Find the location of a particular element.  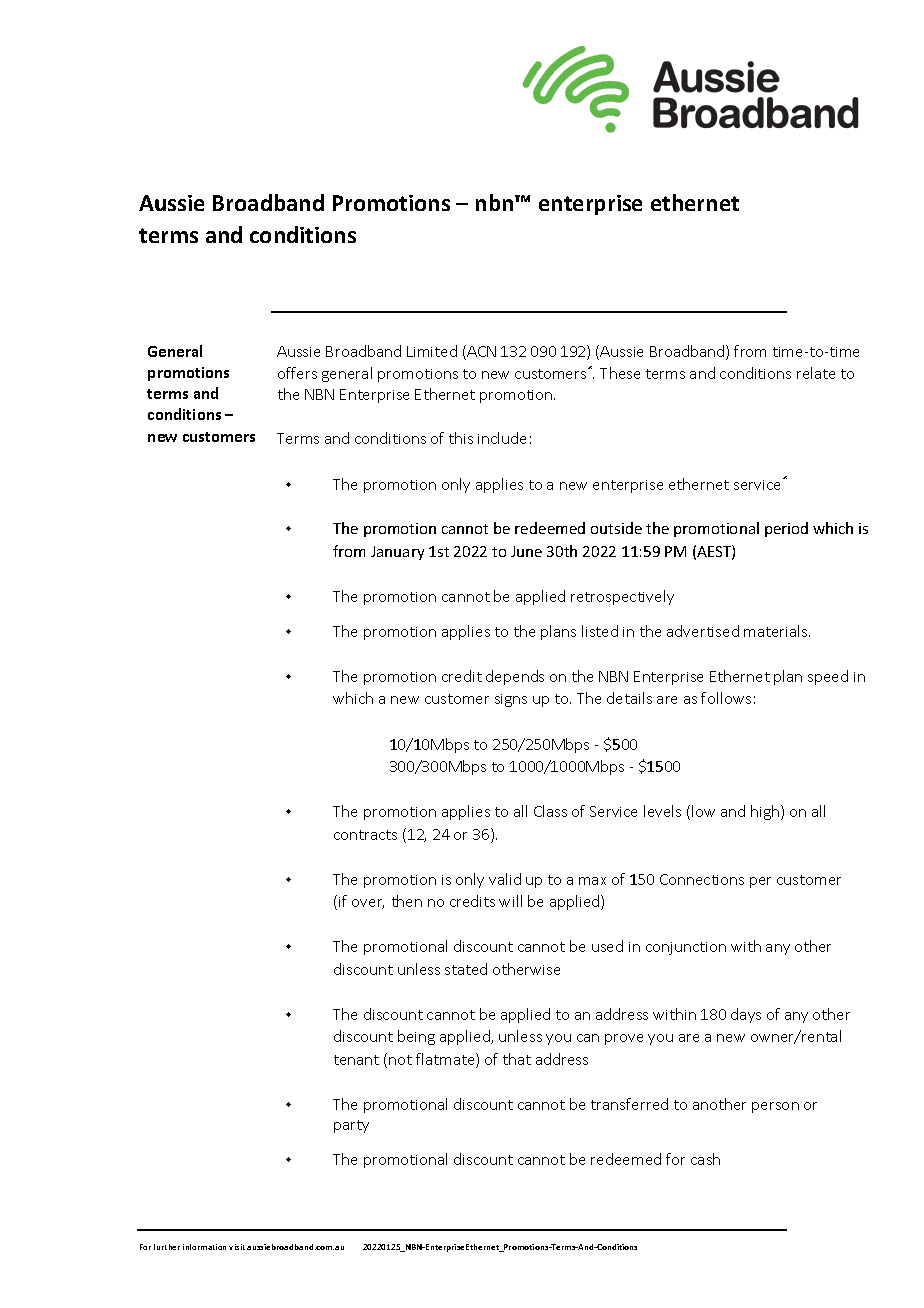

high is located at coordinates (766, 812).
